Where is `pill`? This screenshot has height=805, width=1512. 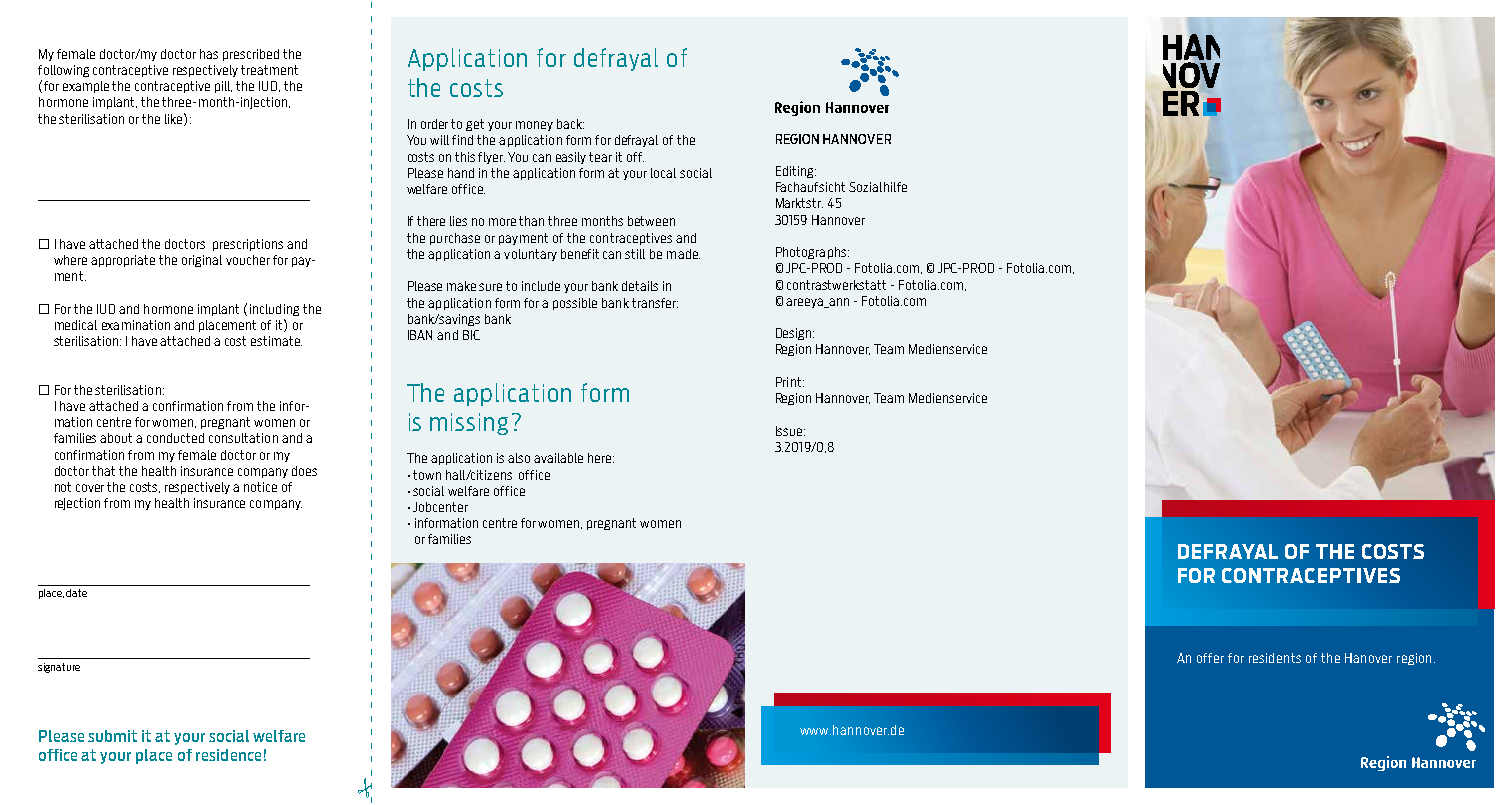
pill is located at coordinates (223, 87).
